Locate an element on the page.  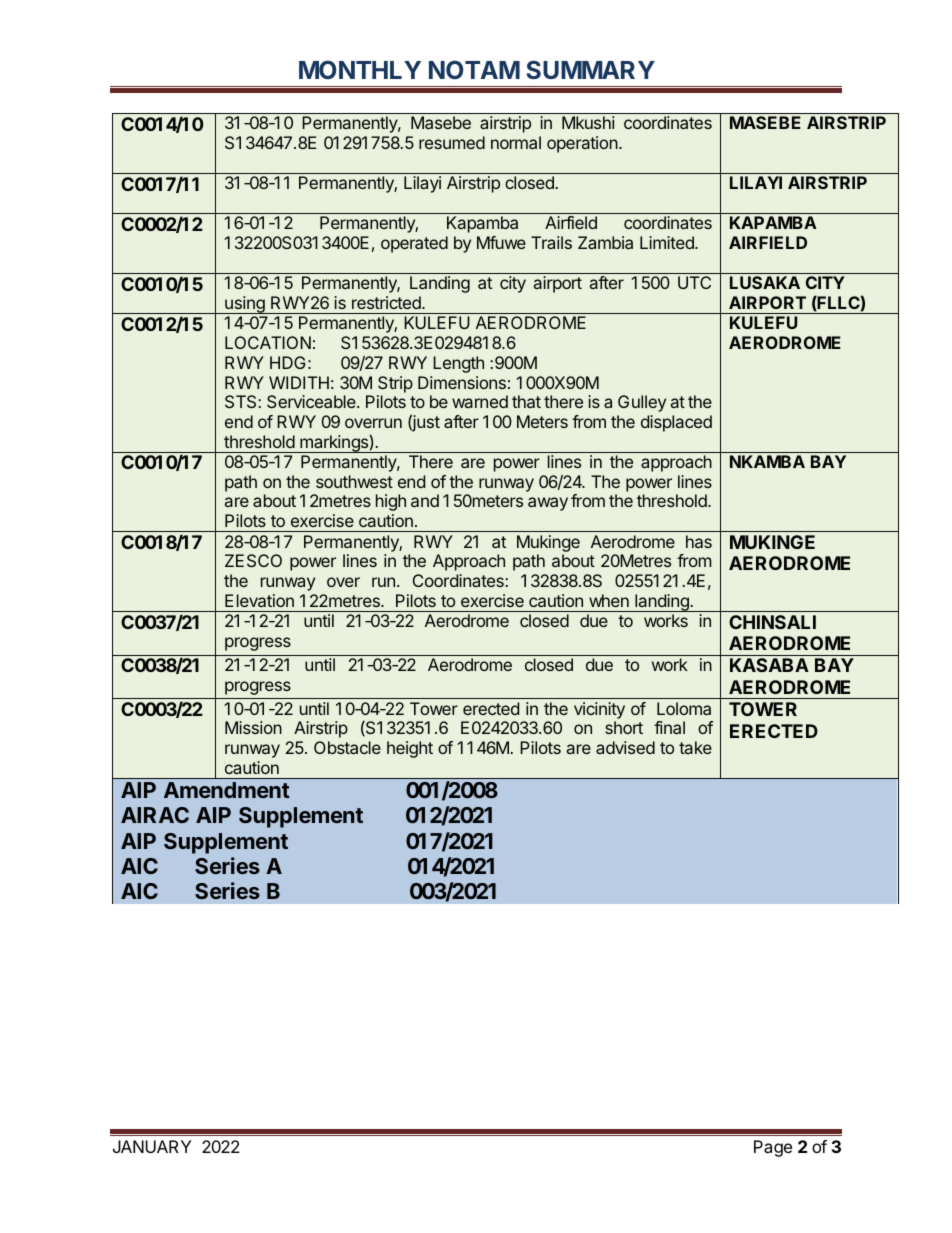
Mission is located at coordinates (253, 727).
